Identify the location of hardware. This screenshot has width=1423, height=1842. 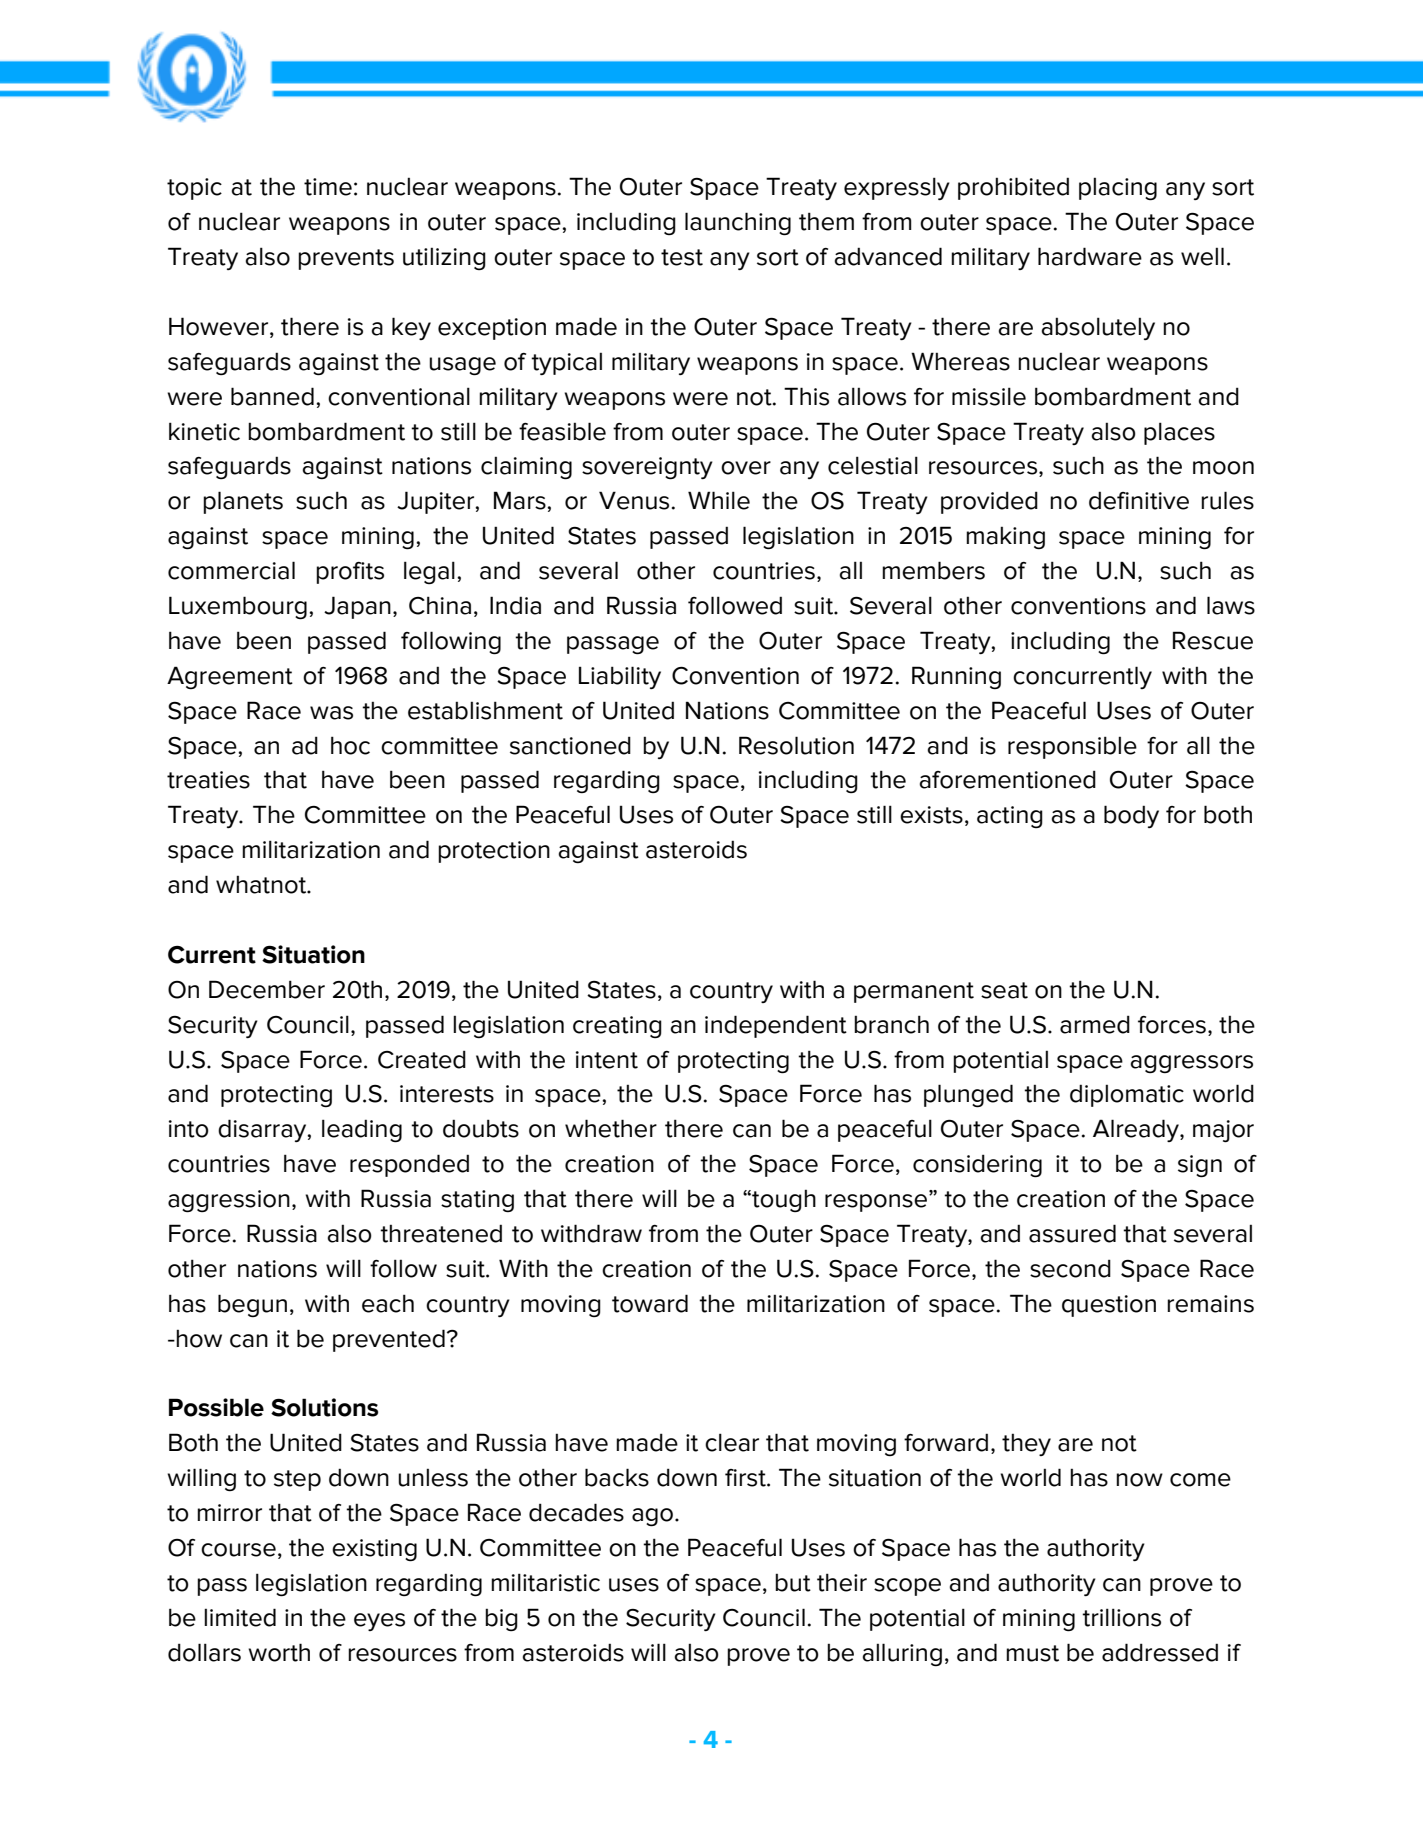
(1090, 256).
